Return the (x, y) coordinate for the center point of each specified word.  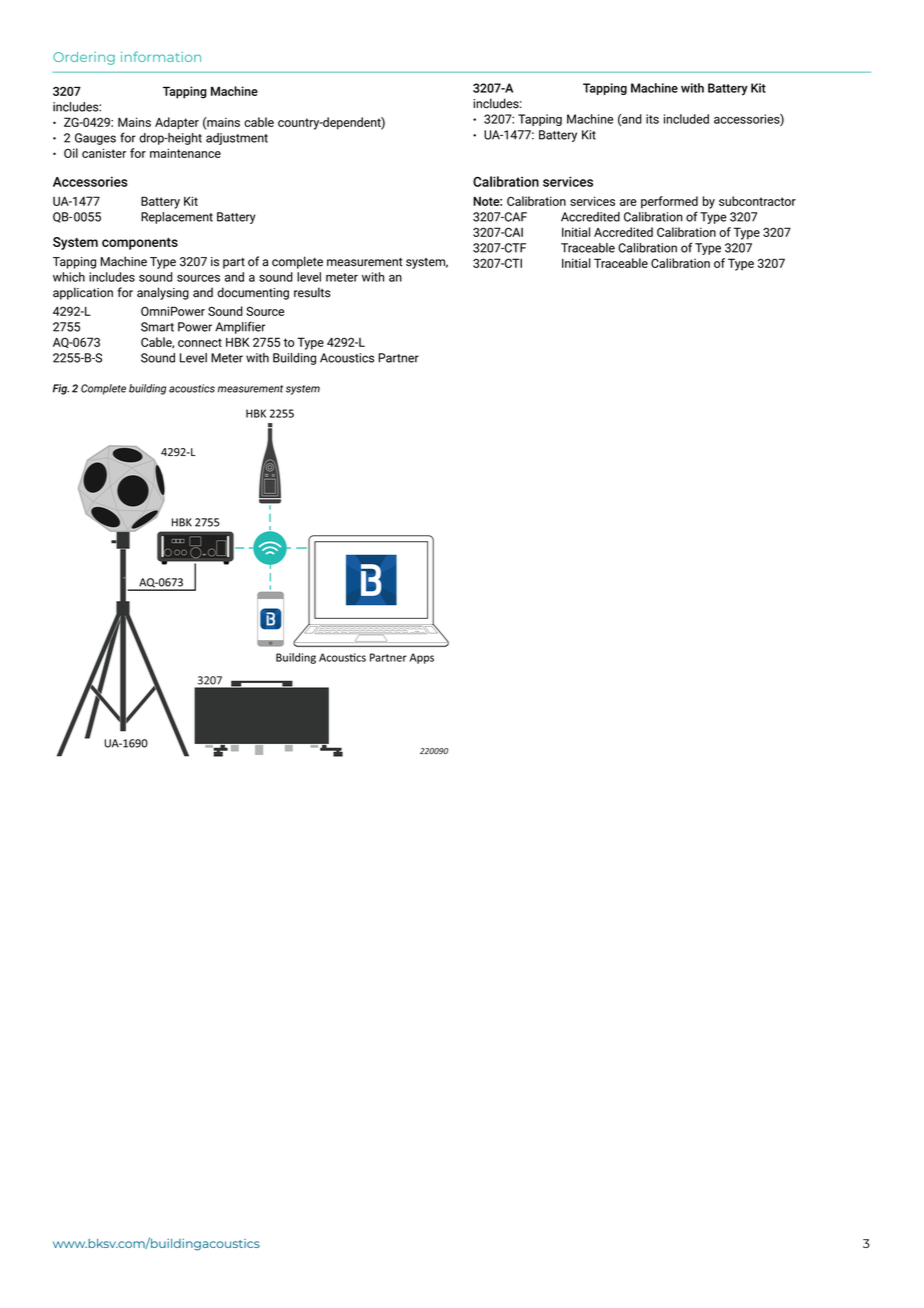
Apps (422, 658)
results (312, 292)
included (686, 119)
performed (669, 202)
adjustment (237, 139)
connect (200, 342)
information (161, 56)
